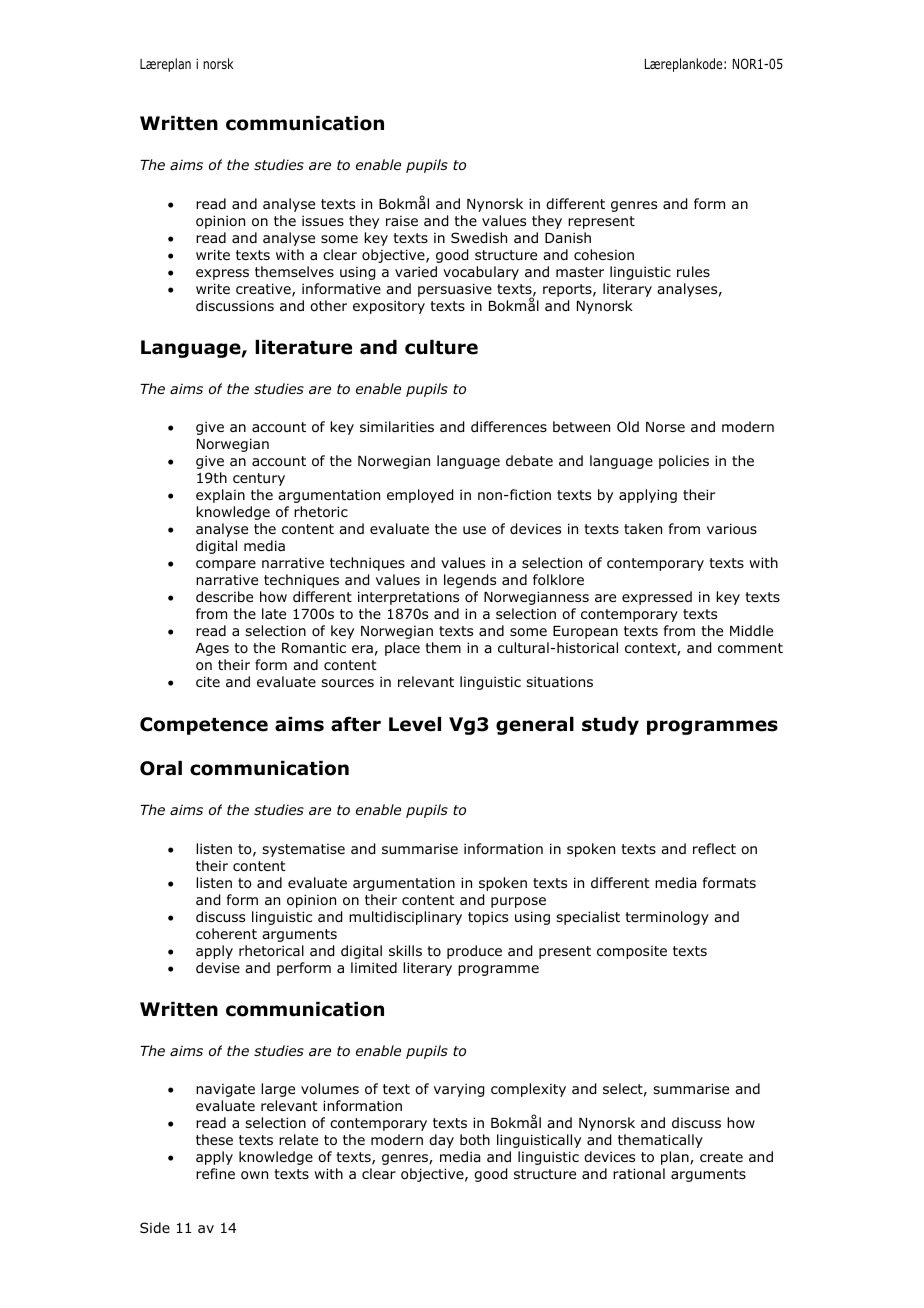 The width and height of the document is (924, 1308). What do you see at coordinates (610, 726) in the document?
I see `study` at bounding box center [610, 726].
